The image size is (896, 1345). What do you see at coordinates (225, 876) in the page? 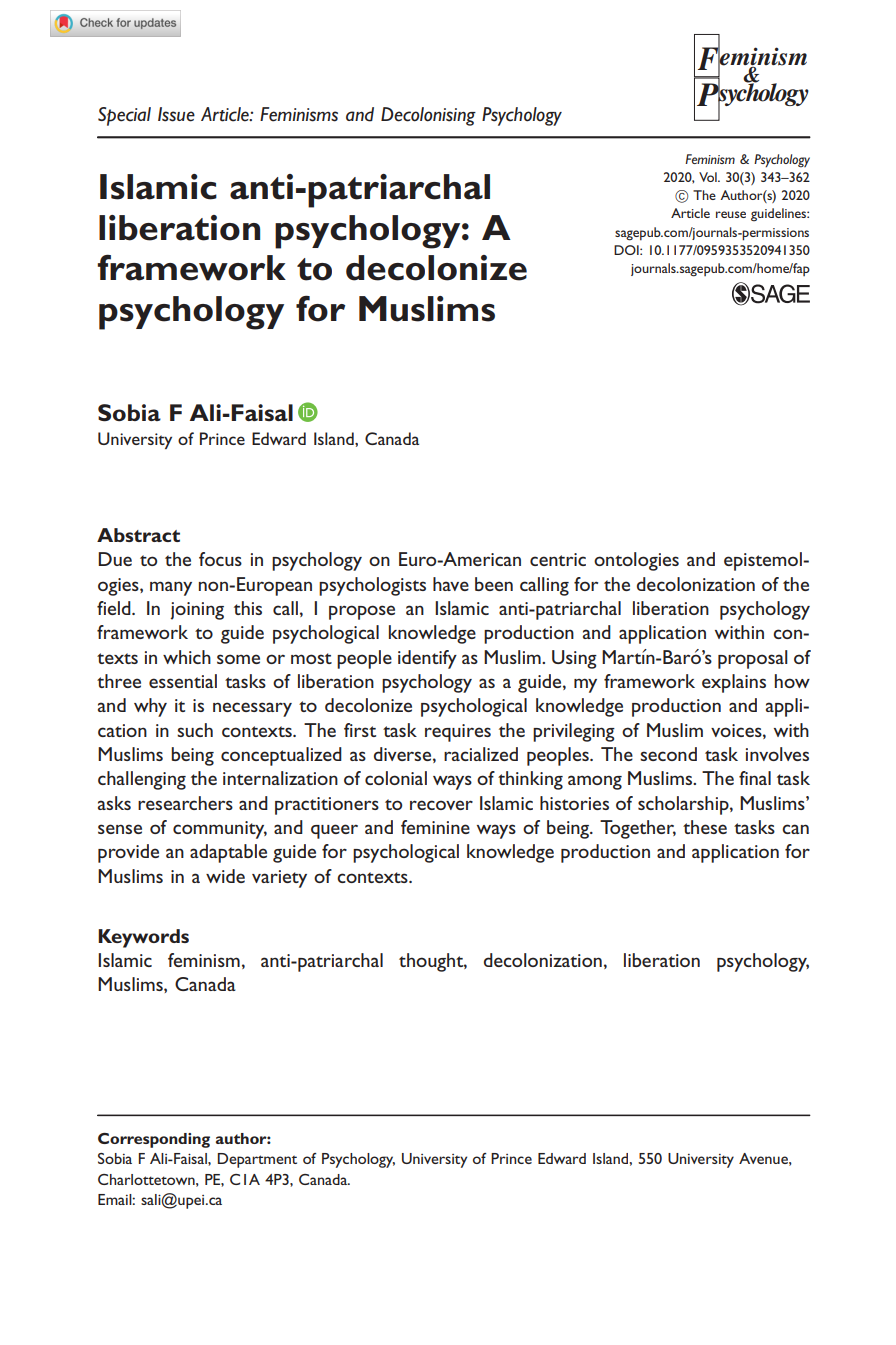
I see `wide` at bounding box center [225, 876].
